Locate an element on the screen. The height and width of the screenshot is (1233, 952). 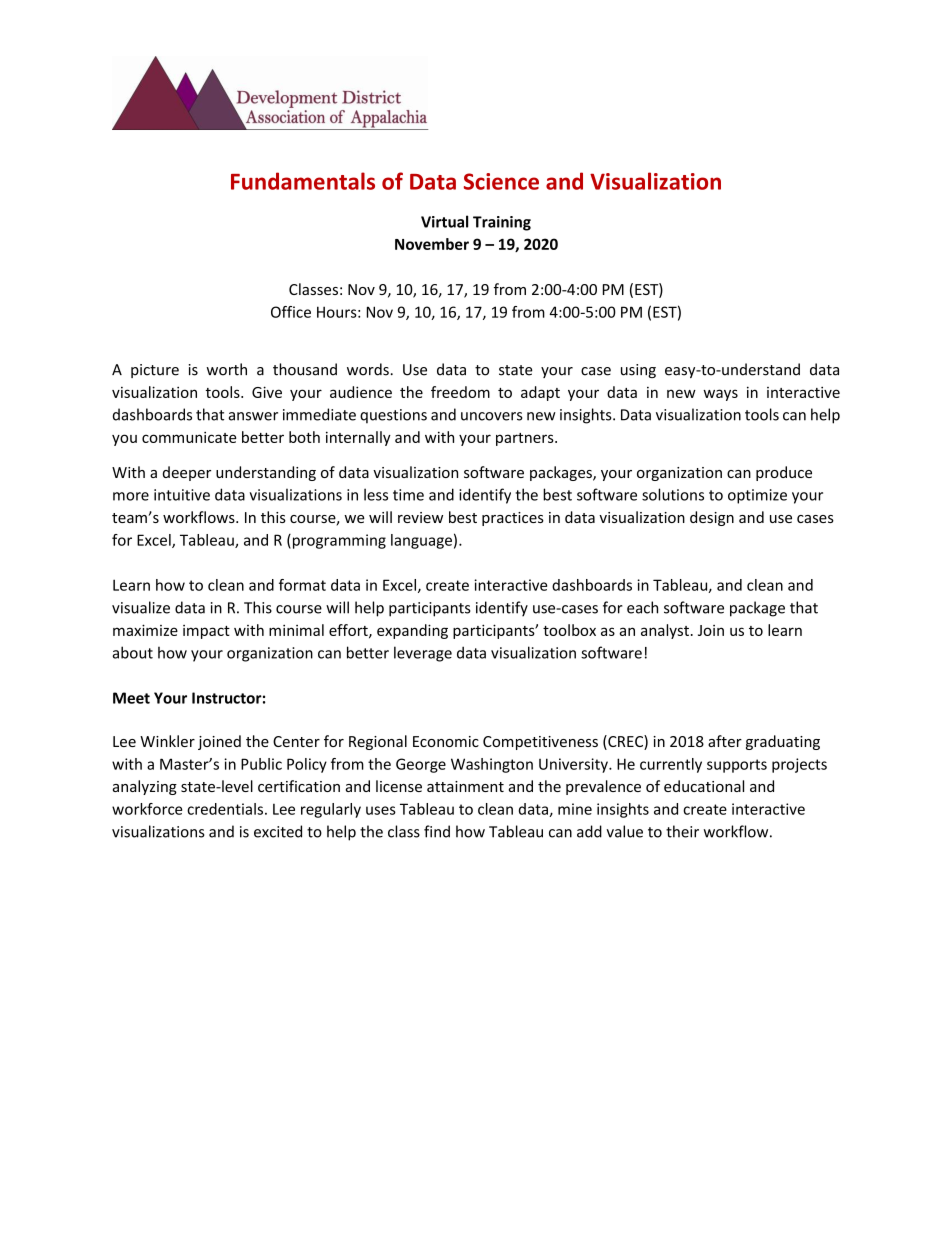
review is located at coordinates (420, 517).
